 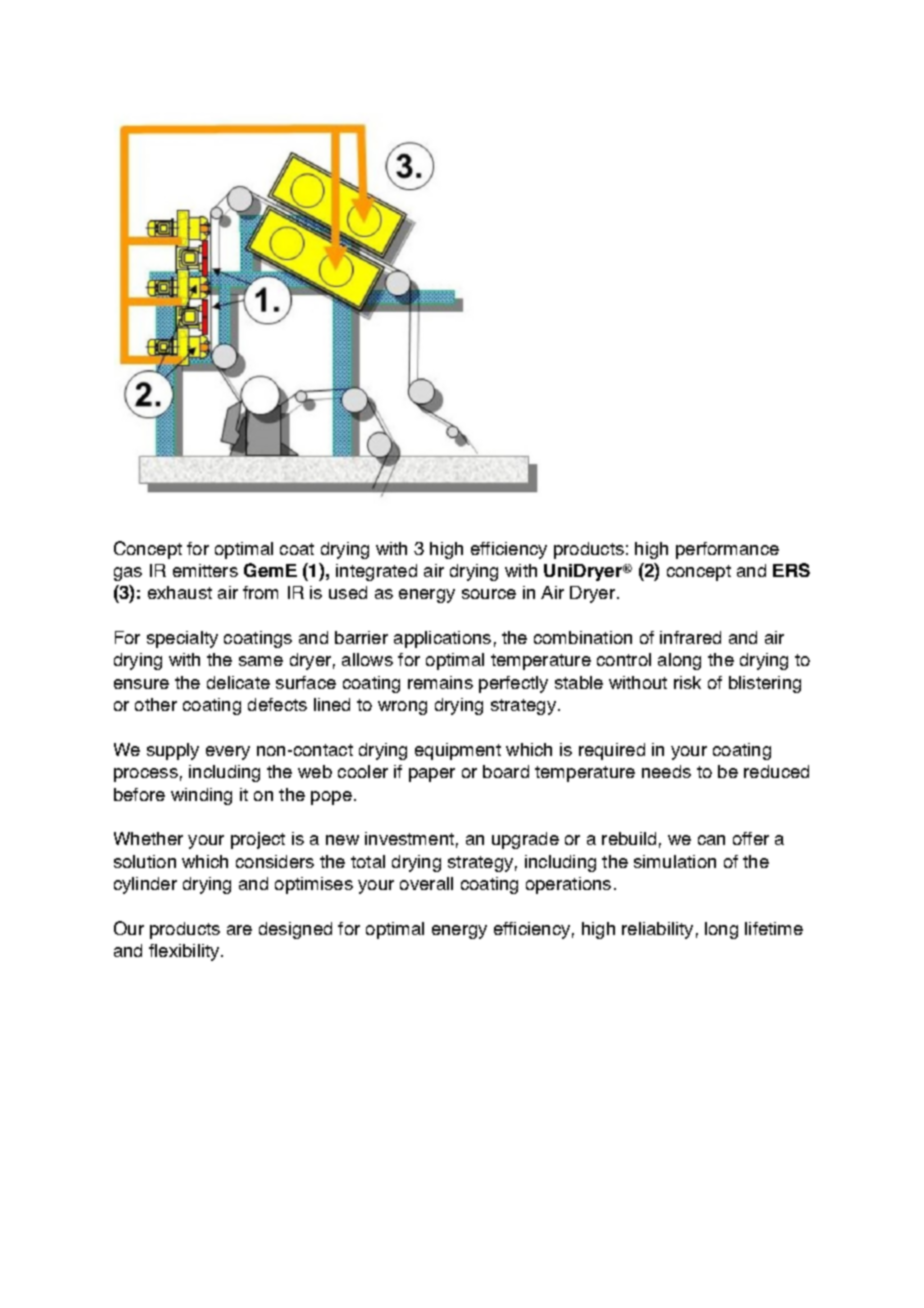 What do you see at coordinates (711, 840) in the screenshot?
I see `can` at bounding box center [711, 840].
